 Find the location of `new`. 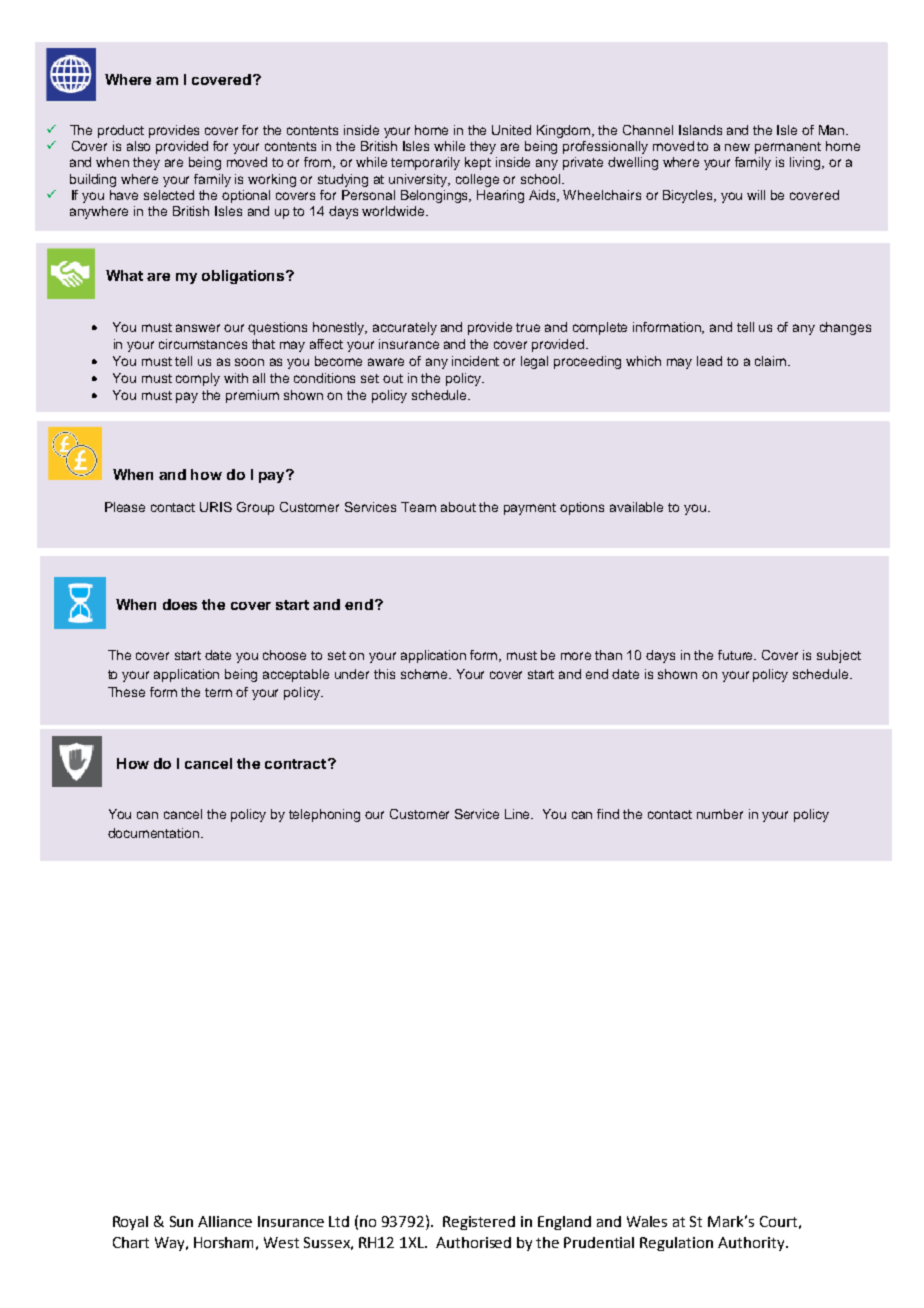

new is located at coordinates (737, 147).
